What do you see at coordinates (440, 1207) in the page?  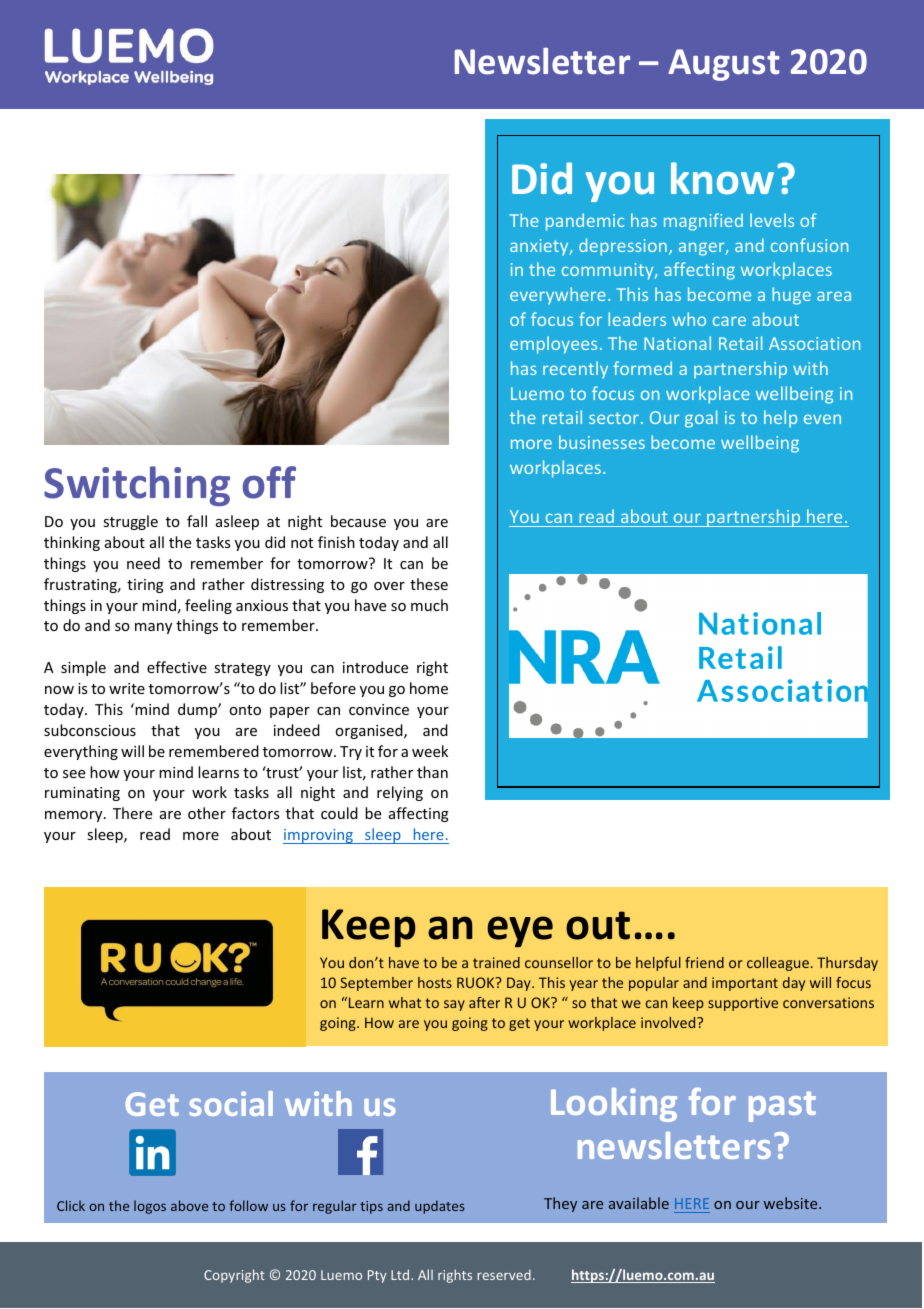 I see `updates` at bounding box center [440, 1207].
